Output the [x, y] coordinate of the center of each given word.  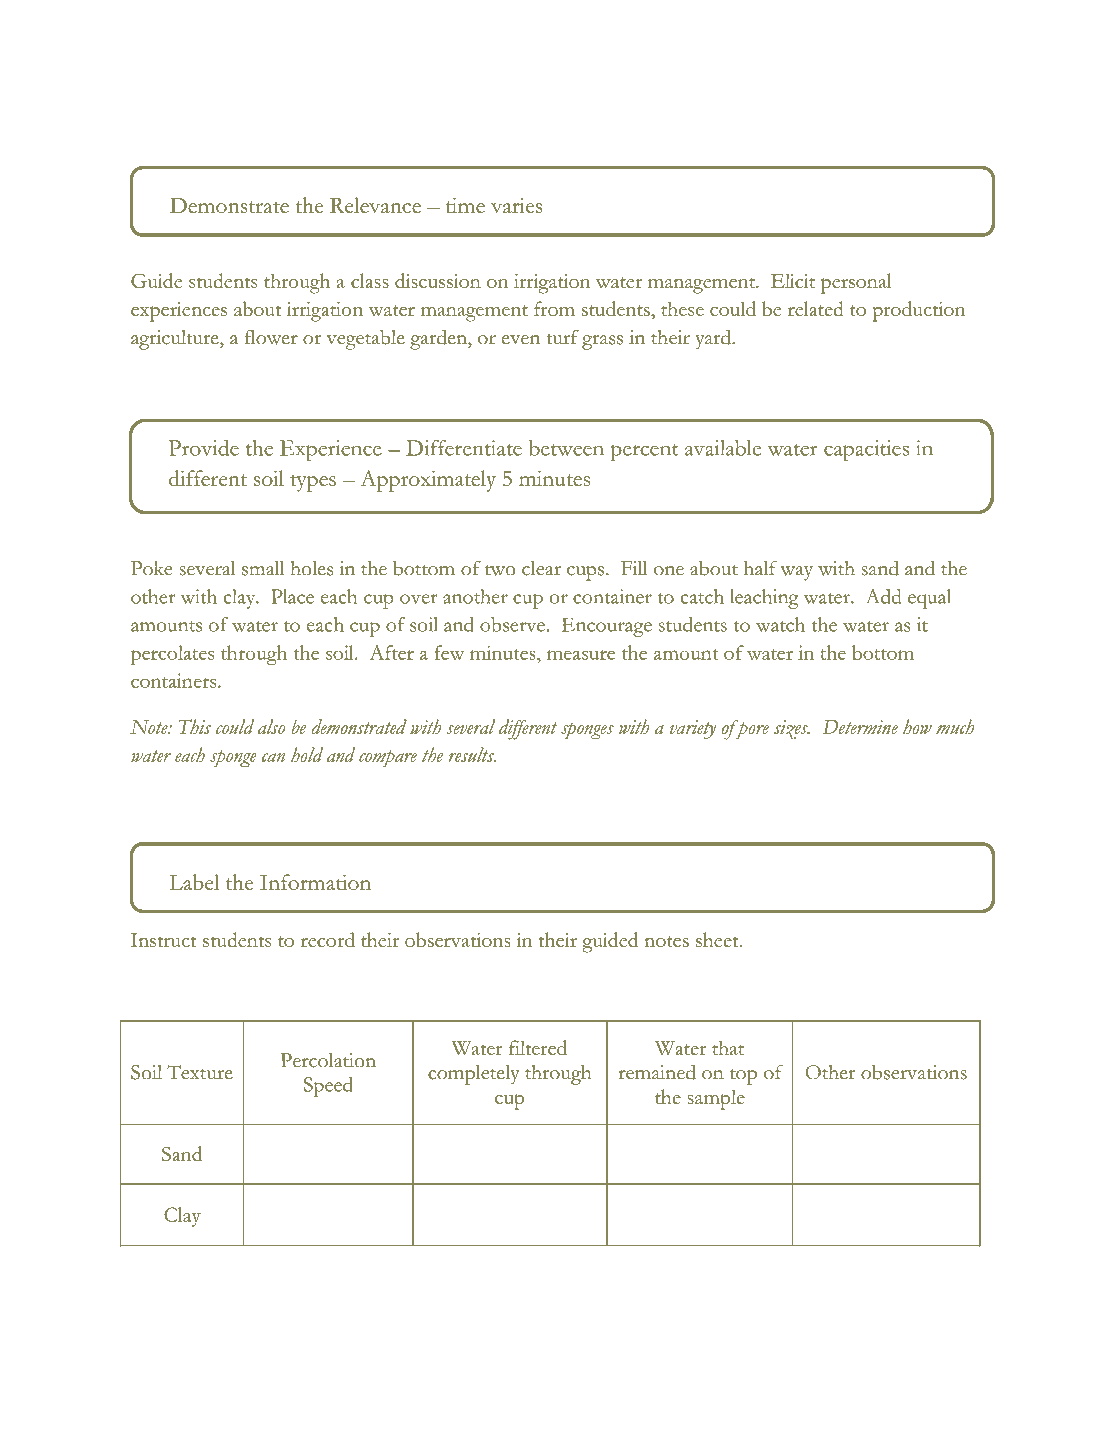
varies [517, 205]
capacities [866, 451]
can [273, 757]
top [743, 1076]
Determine [860, 727]
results [472, 754]
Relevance [375, 205]
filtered [538, 1047]
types [313, 483]
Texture [200, 1072]
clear [541, 568]
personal [856, 283]
